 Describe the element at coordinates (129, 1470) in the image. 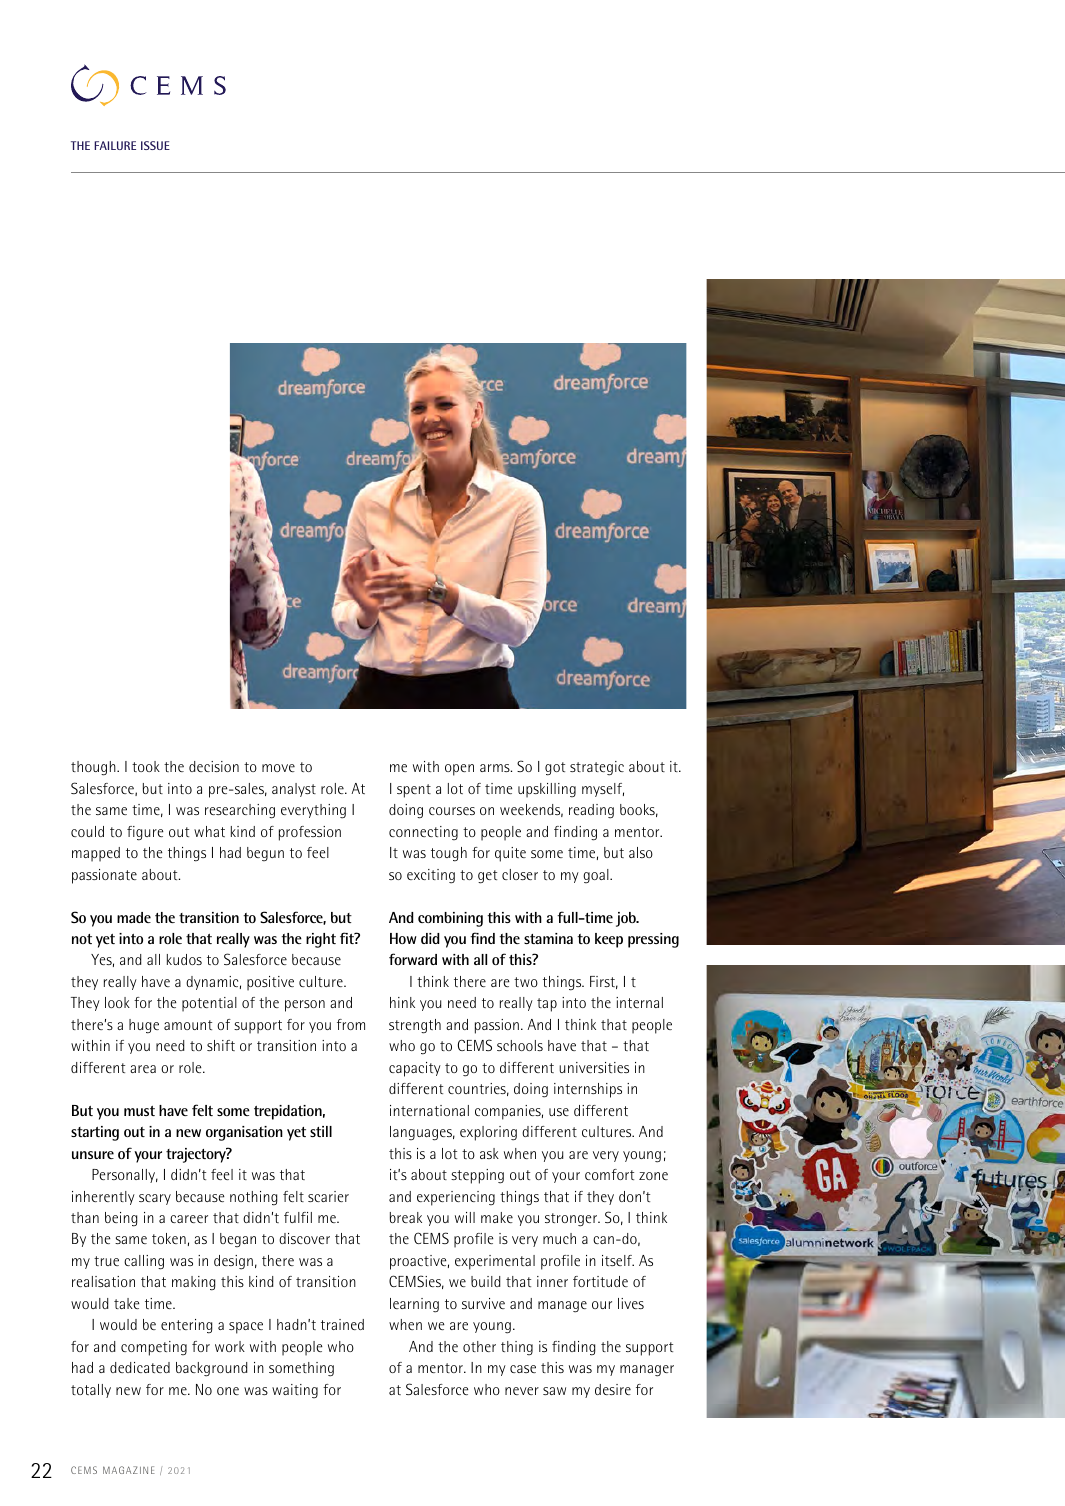

I see `MAGAZINE` at that location.
